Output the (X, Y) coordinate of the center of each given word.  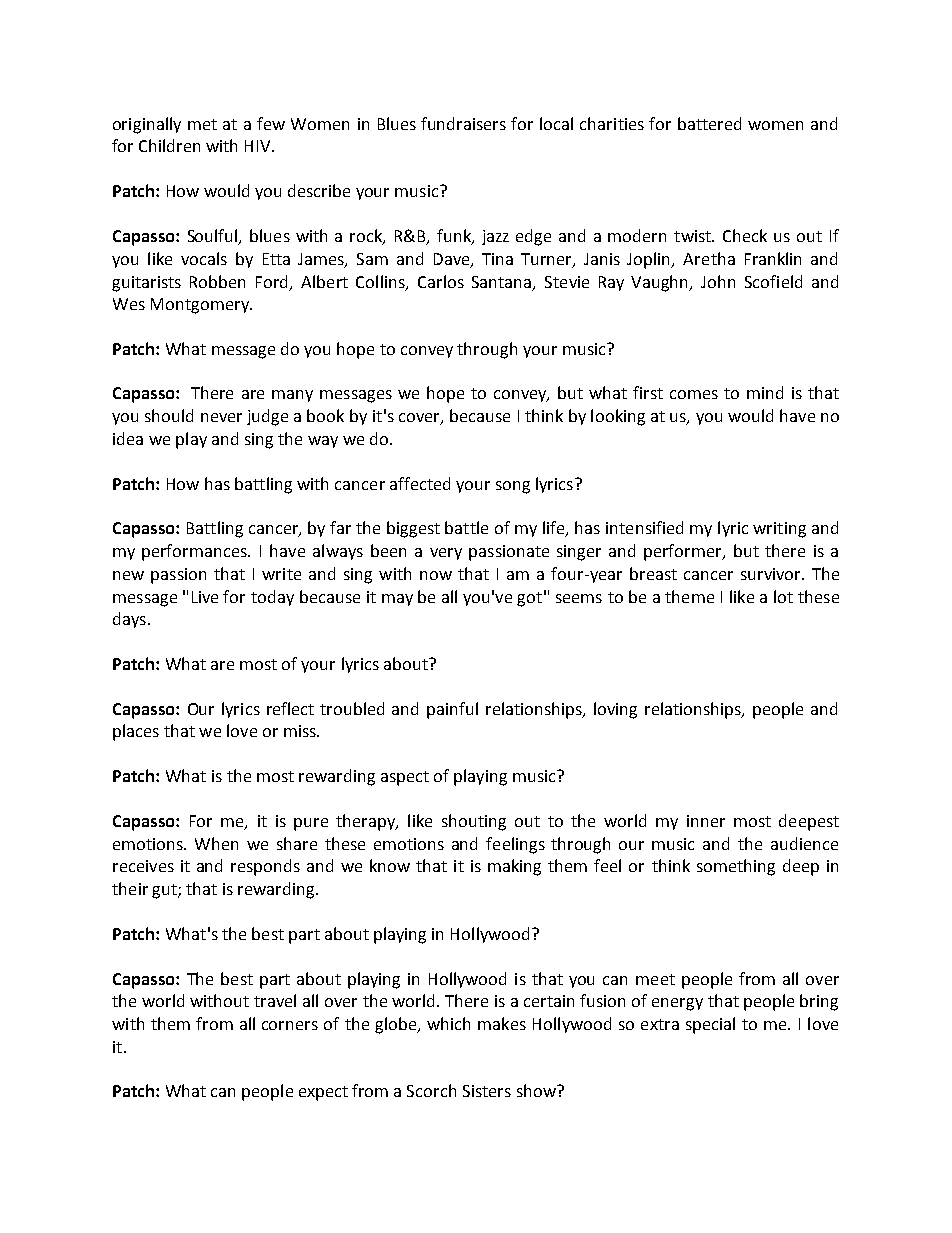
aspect (405, 778)
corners (290, 1025)
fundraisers (463, 123)
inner (706, 821)
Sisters (487, 1091)
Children (169, 145)
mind (765, 392)
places (136, 732)
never (221, 417)
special (710, 1025)
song (513, 487)
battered (709, 123)
